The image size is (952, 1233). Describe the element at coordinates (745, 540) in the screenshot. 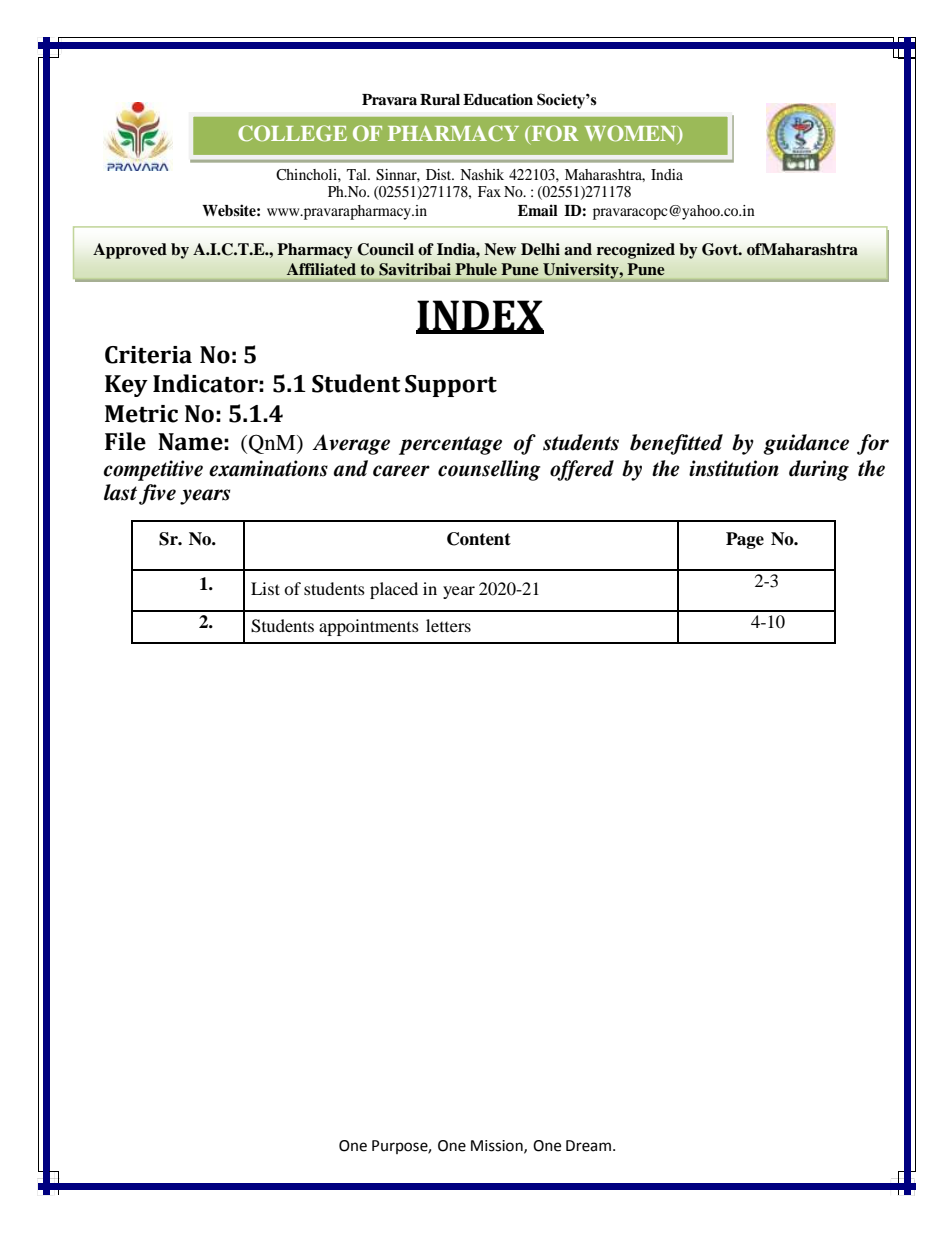

I see `Page` at that location.
